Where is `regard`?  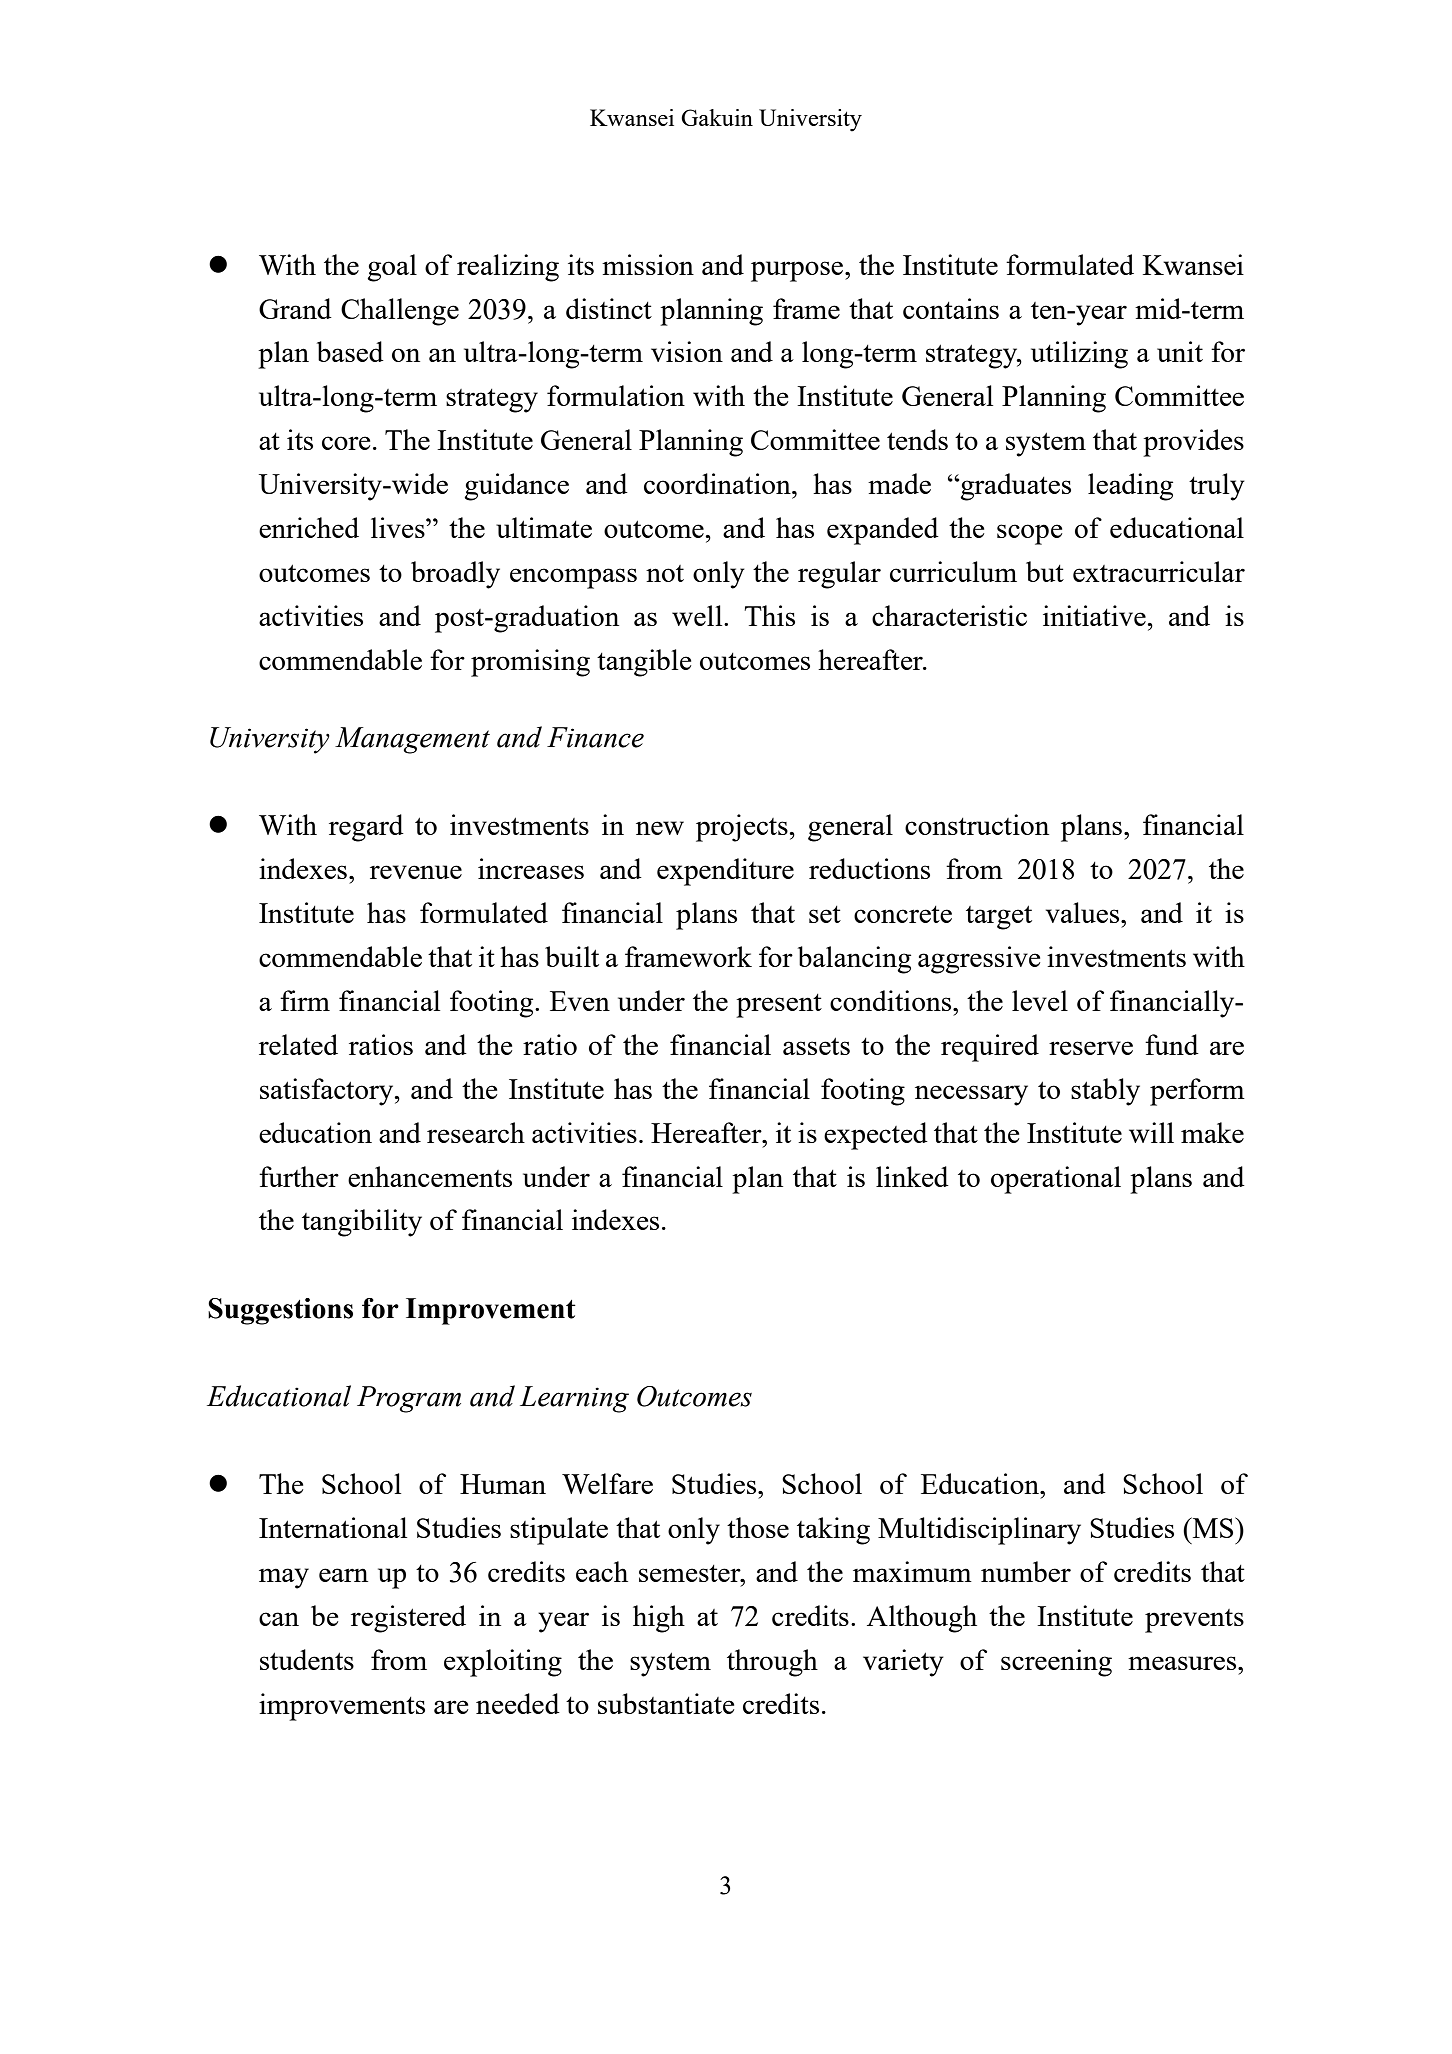 regard is located at coordinates (366, 828).
